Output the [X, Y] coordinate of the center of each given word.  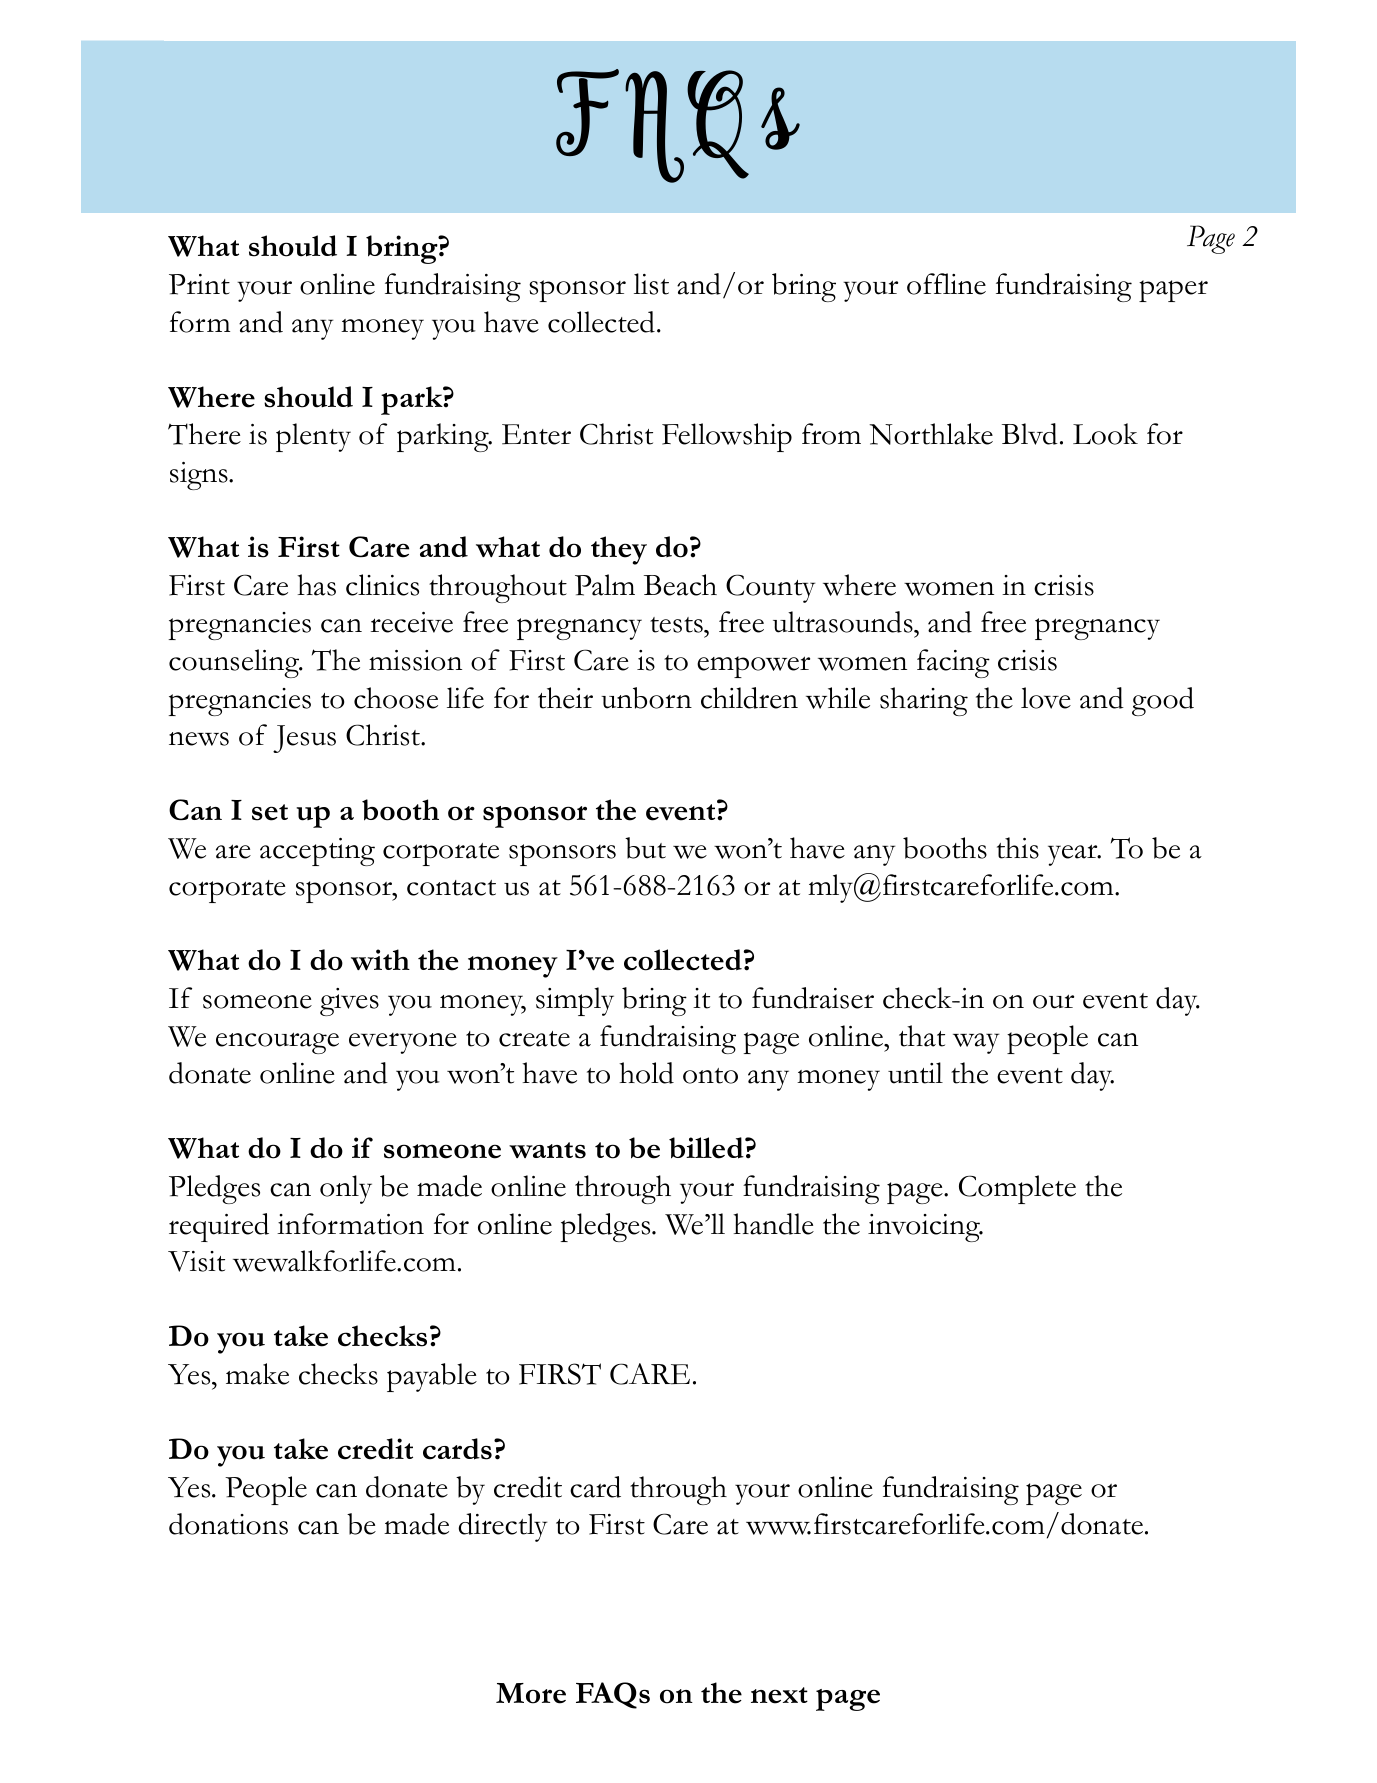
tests [677, 625]
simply [575, 1001]
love [1046, 698]
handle [773, 1224]
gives [349, 1002]
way [976, 1043]
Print [199, 284]
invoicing [925, 1228]
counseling [235, 663]
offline [946, 284]
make [257, 1374]
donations [228, 1524]
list [651, 284]
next [779, 1695]
